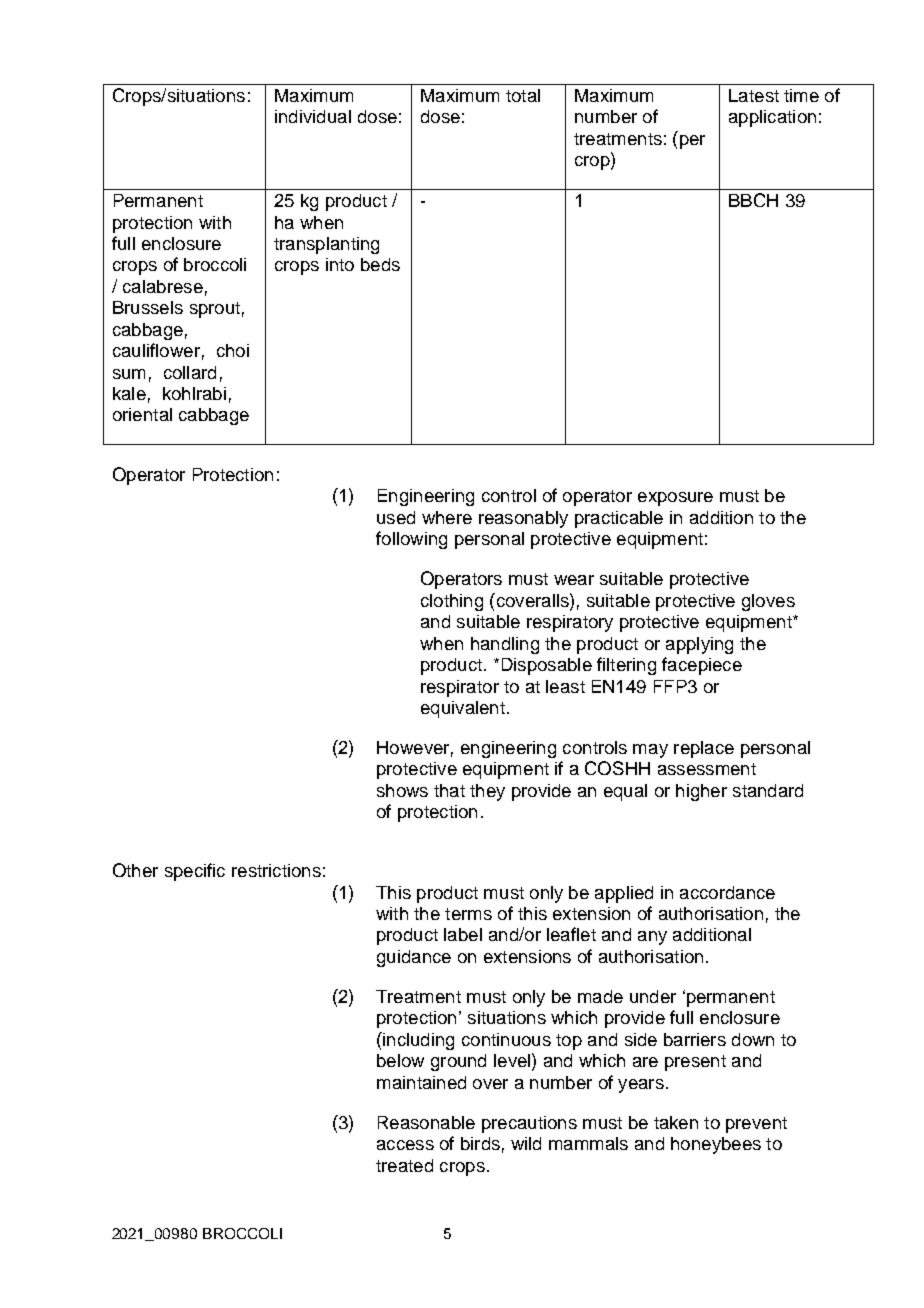 The width and height of the screenshot is (924, 1308). What do you see at coordinates (480, 1143) in the screenshot?
I see `birds` at bounding box center [480, 1143].
